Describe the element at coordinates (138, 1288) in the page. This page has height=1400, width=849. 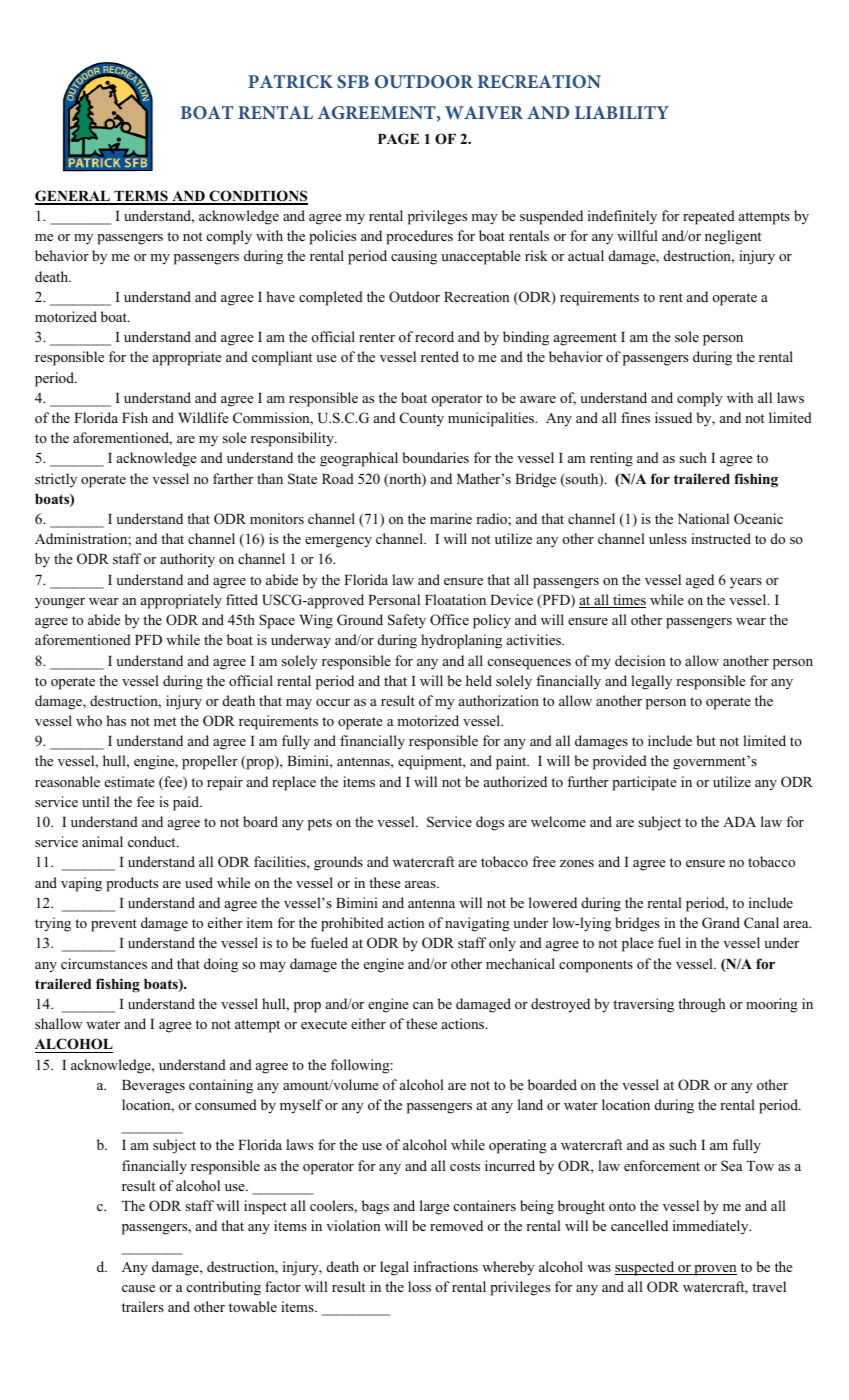
I see `cause` at that location.
